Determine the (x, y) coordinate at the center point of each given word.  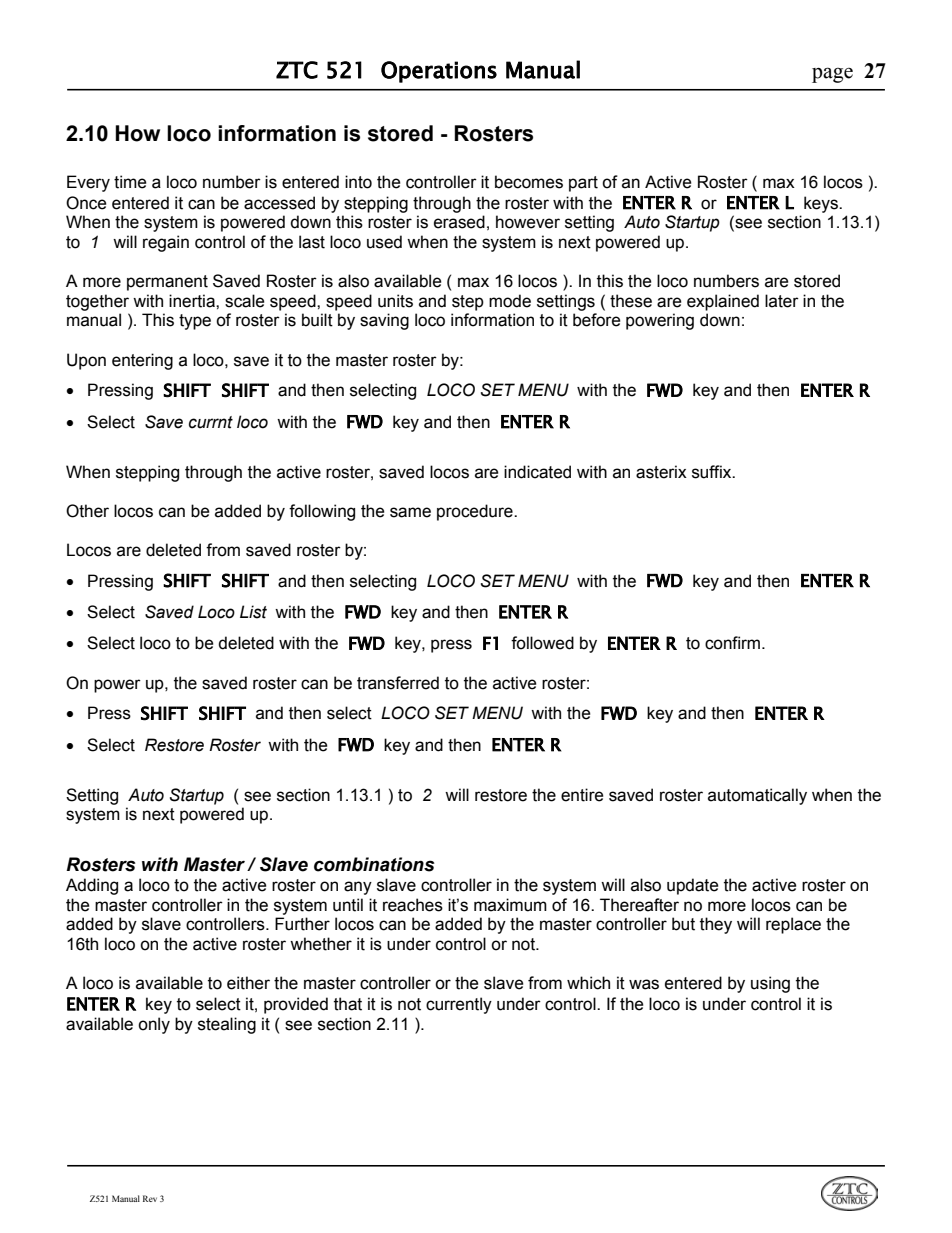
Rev (150, 1198)
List (253, 612)
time (130, 182)
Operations (439, 72)
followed (542, 643)
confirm (732, 643)
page (832, 75)
